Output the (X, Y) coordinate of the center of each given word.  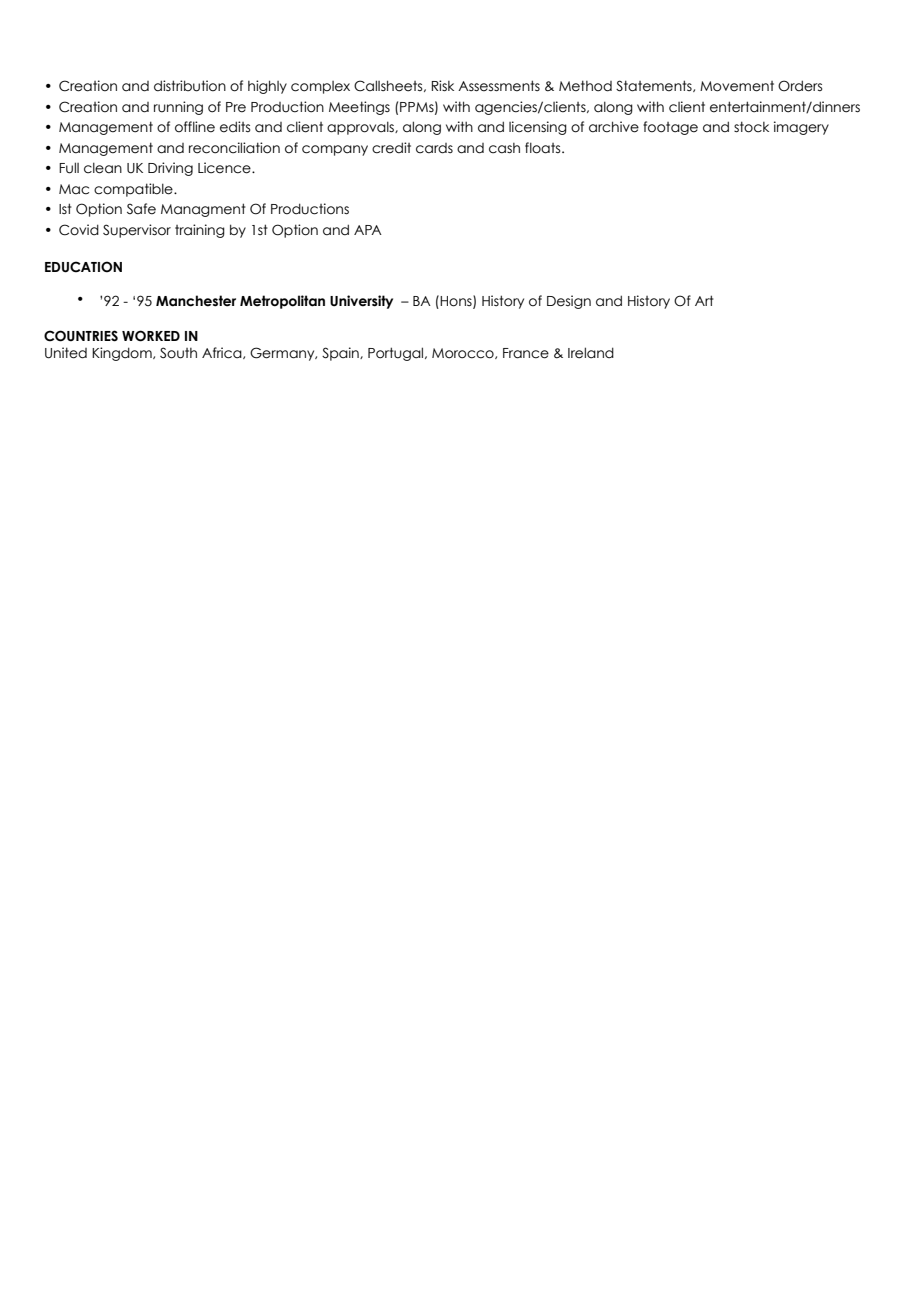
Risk (443, 86)
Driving (170, 169)
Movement (737, 86)
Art (704, 300)
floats (544, 148)
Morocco (464, 353)
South (178, 353)
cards (434, 148)
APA (368, 230)
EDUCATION (83, 267)
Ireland (591, 353)
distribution (190, 86)
